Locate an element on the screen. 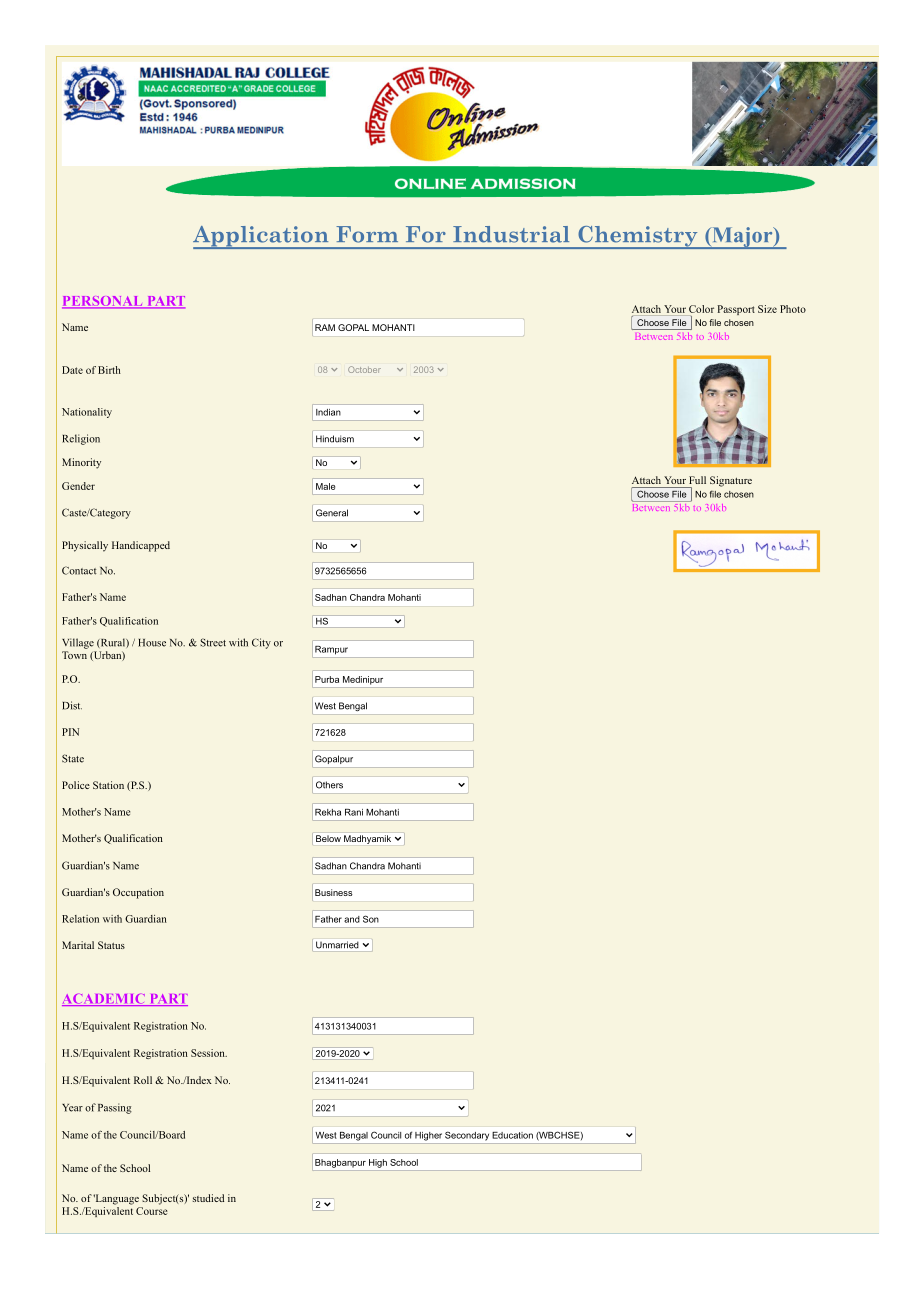 This screenshot has width=924, height=1308. Course is located at coordinates (152, 1211).
